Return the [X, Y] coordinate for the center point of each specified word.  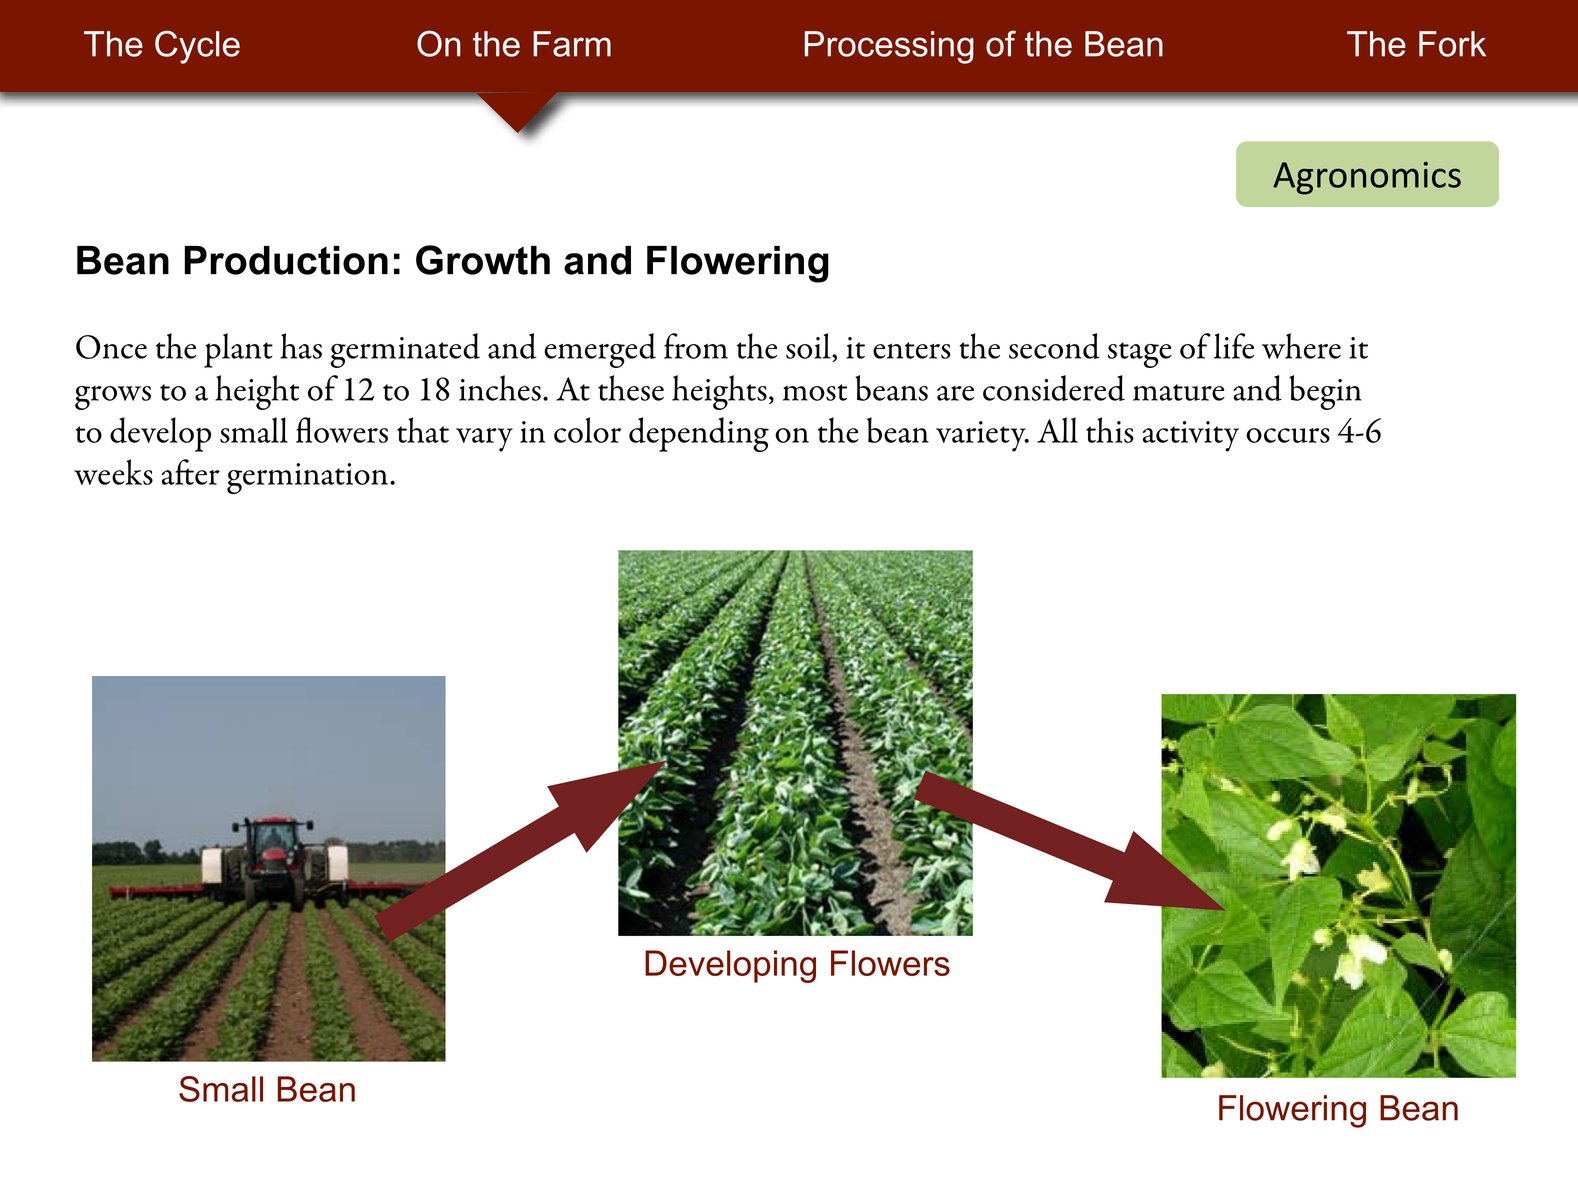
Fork [1452, 44]
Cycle [197, 47]
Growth [483, 260]
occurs [1288, 435]
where [1301, 346]
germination [307, 478]
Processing [889, 47]
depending [699, 434]
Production [286, 260]
